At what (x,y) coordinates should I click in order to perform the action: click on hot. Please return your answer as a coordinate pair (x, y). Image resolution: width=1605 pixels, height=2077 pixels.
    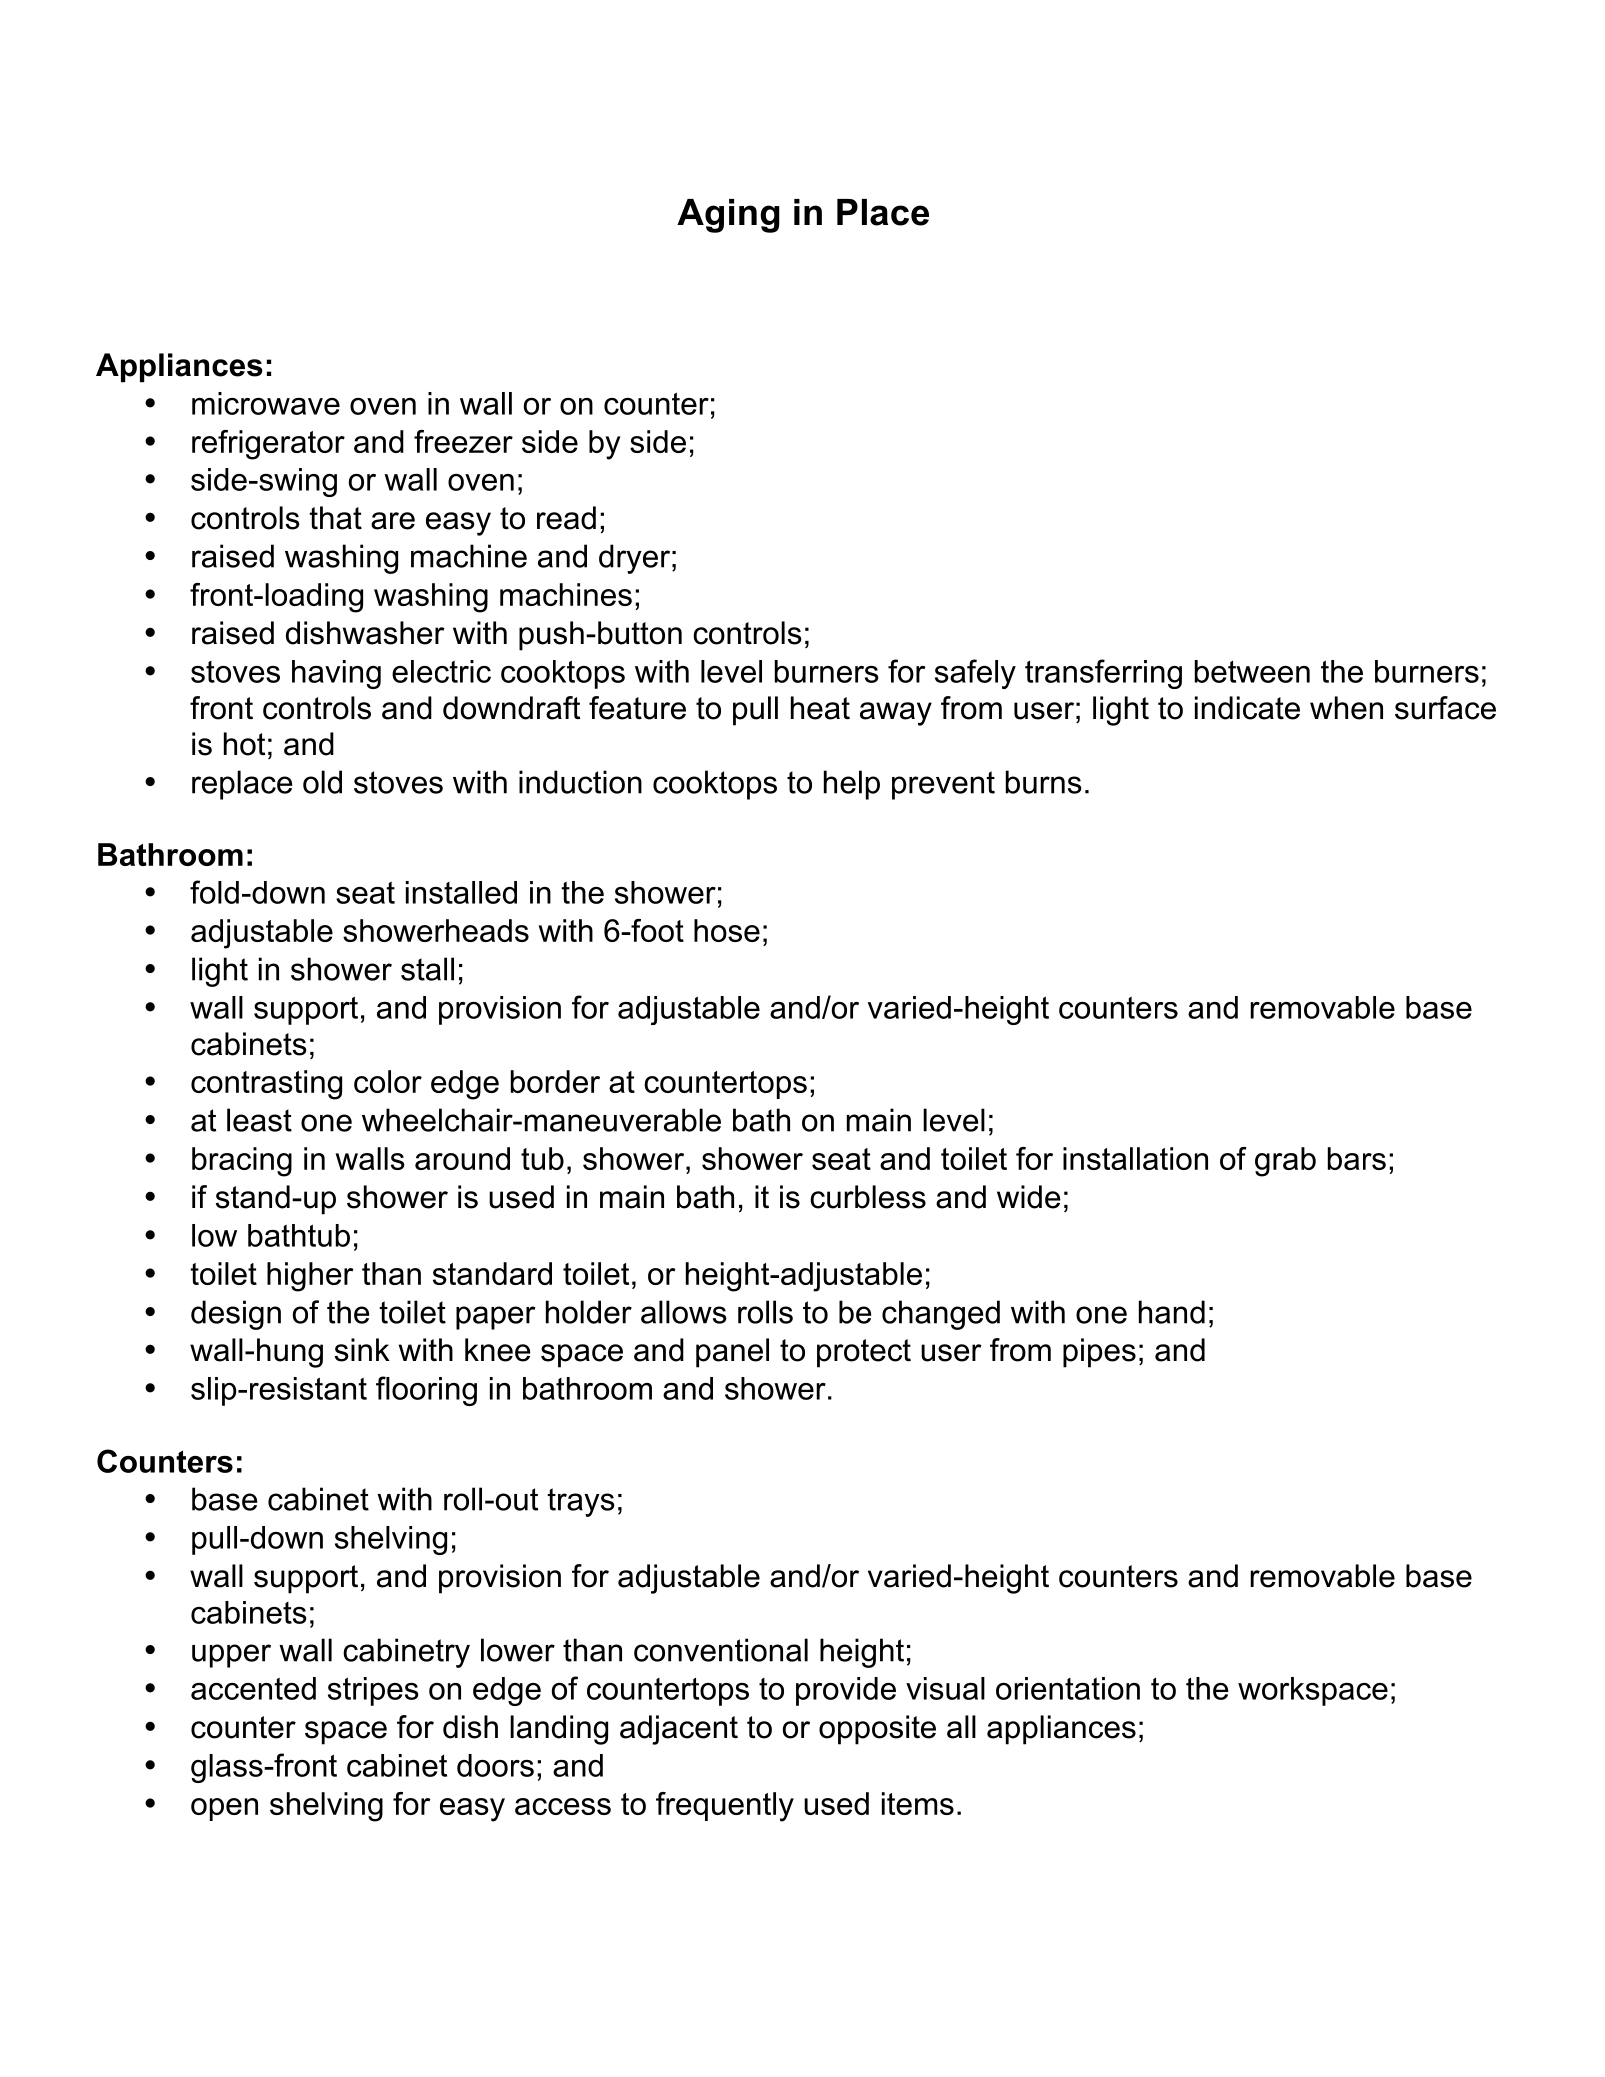
    Looking at the image, I should click on (244, 744).
